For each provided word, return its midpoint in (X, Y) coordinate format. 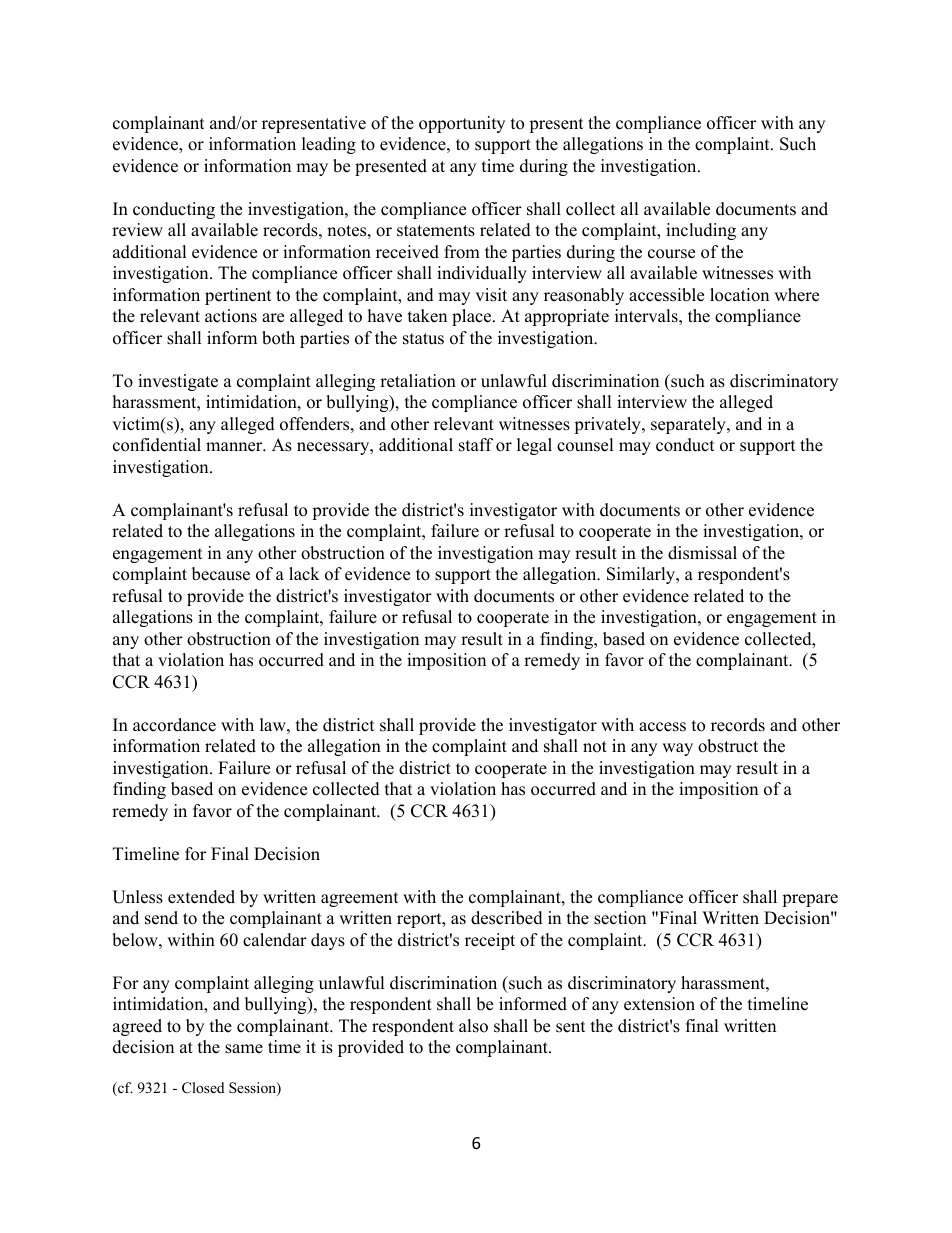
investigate (178, 382)
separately (689, 425)
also (473, 1026)
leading (329, 145)
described (507, 918)
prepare (810, 900)
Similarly (642, 575)
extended (201, 897)
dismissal (702, 553)
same (244, 1049)
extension (659, 1004)
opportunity (462, 124)
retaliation (418, 381)
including (701, 231)
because (221, 574)
